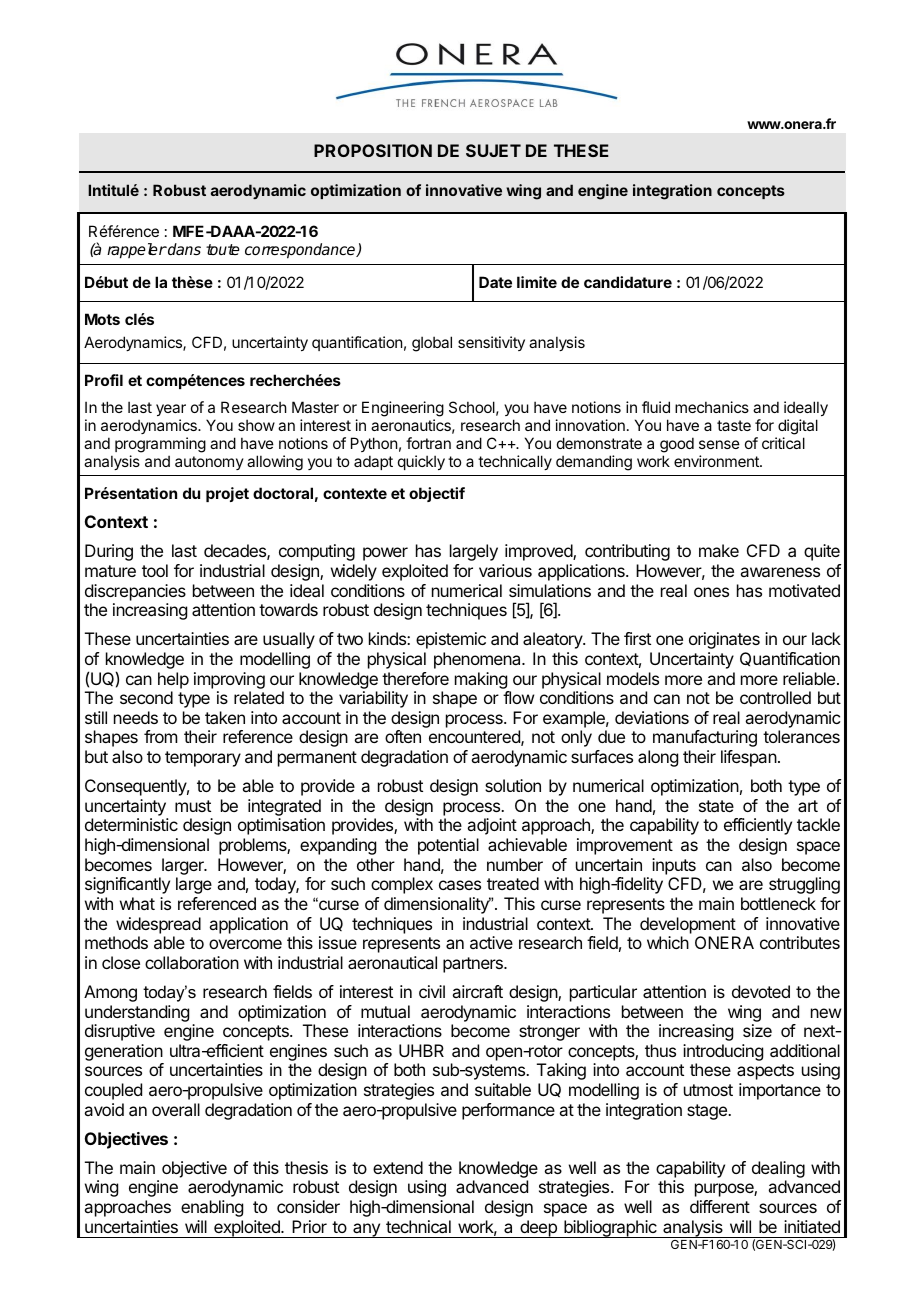  What do you see at coordinates (481, 680) in the screenshot?
I see `making` at bounding box center [481, 680].
